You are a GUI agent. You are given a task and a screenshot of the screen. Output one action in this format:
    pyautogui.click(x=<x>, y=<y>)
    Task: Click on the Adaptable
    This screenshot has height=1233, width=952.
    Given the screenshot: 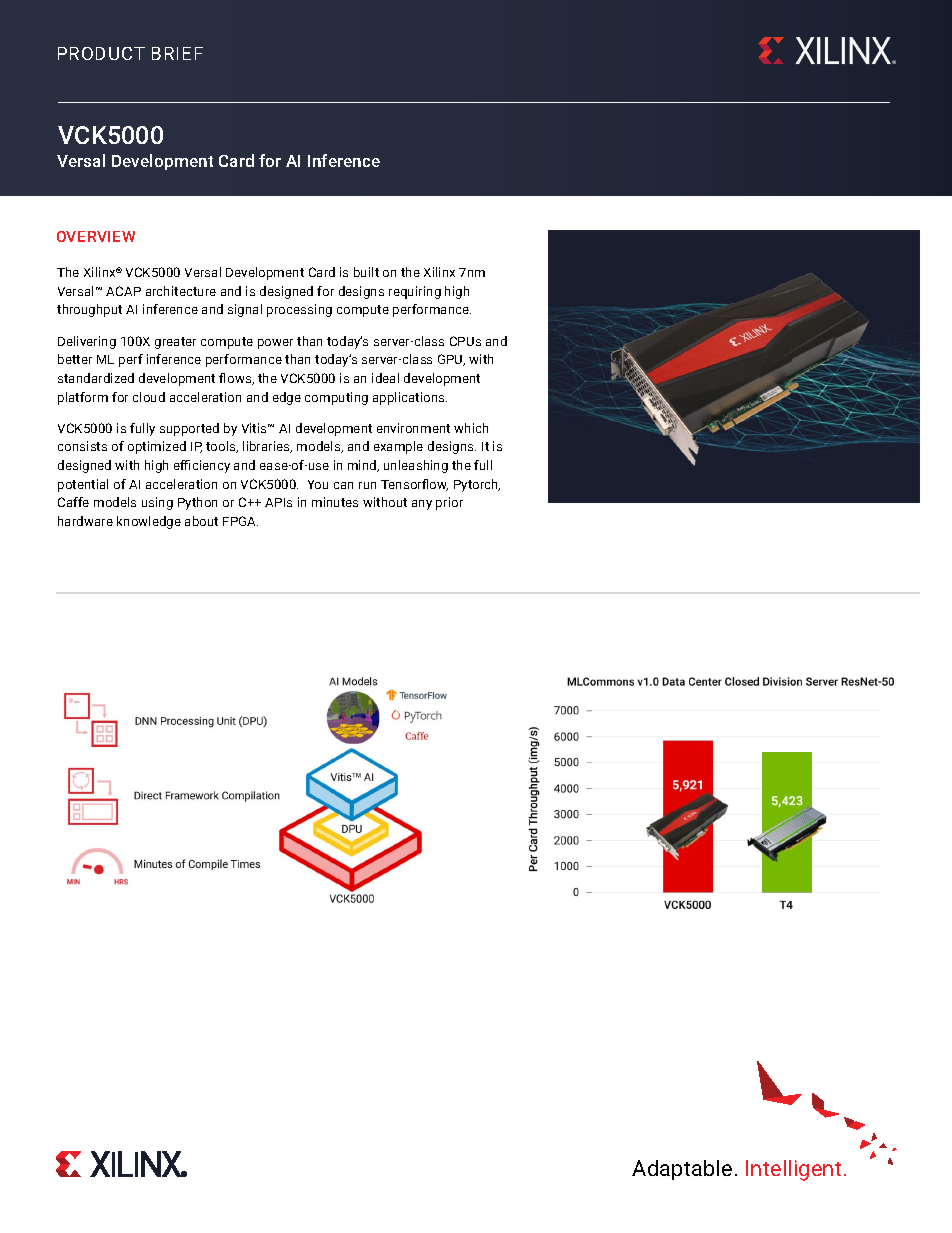 What is the action you would take?
    pyautogui.click(x=682, y=1170)
